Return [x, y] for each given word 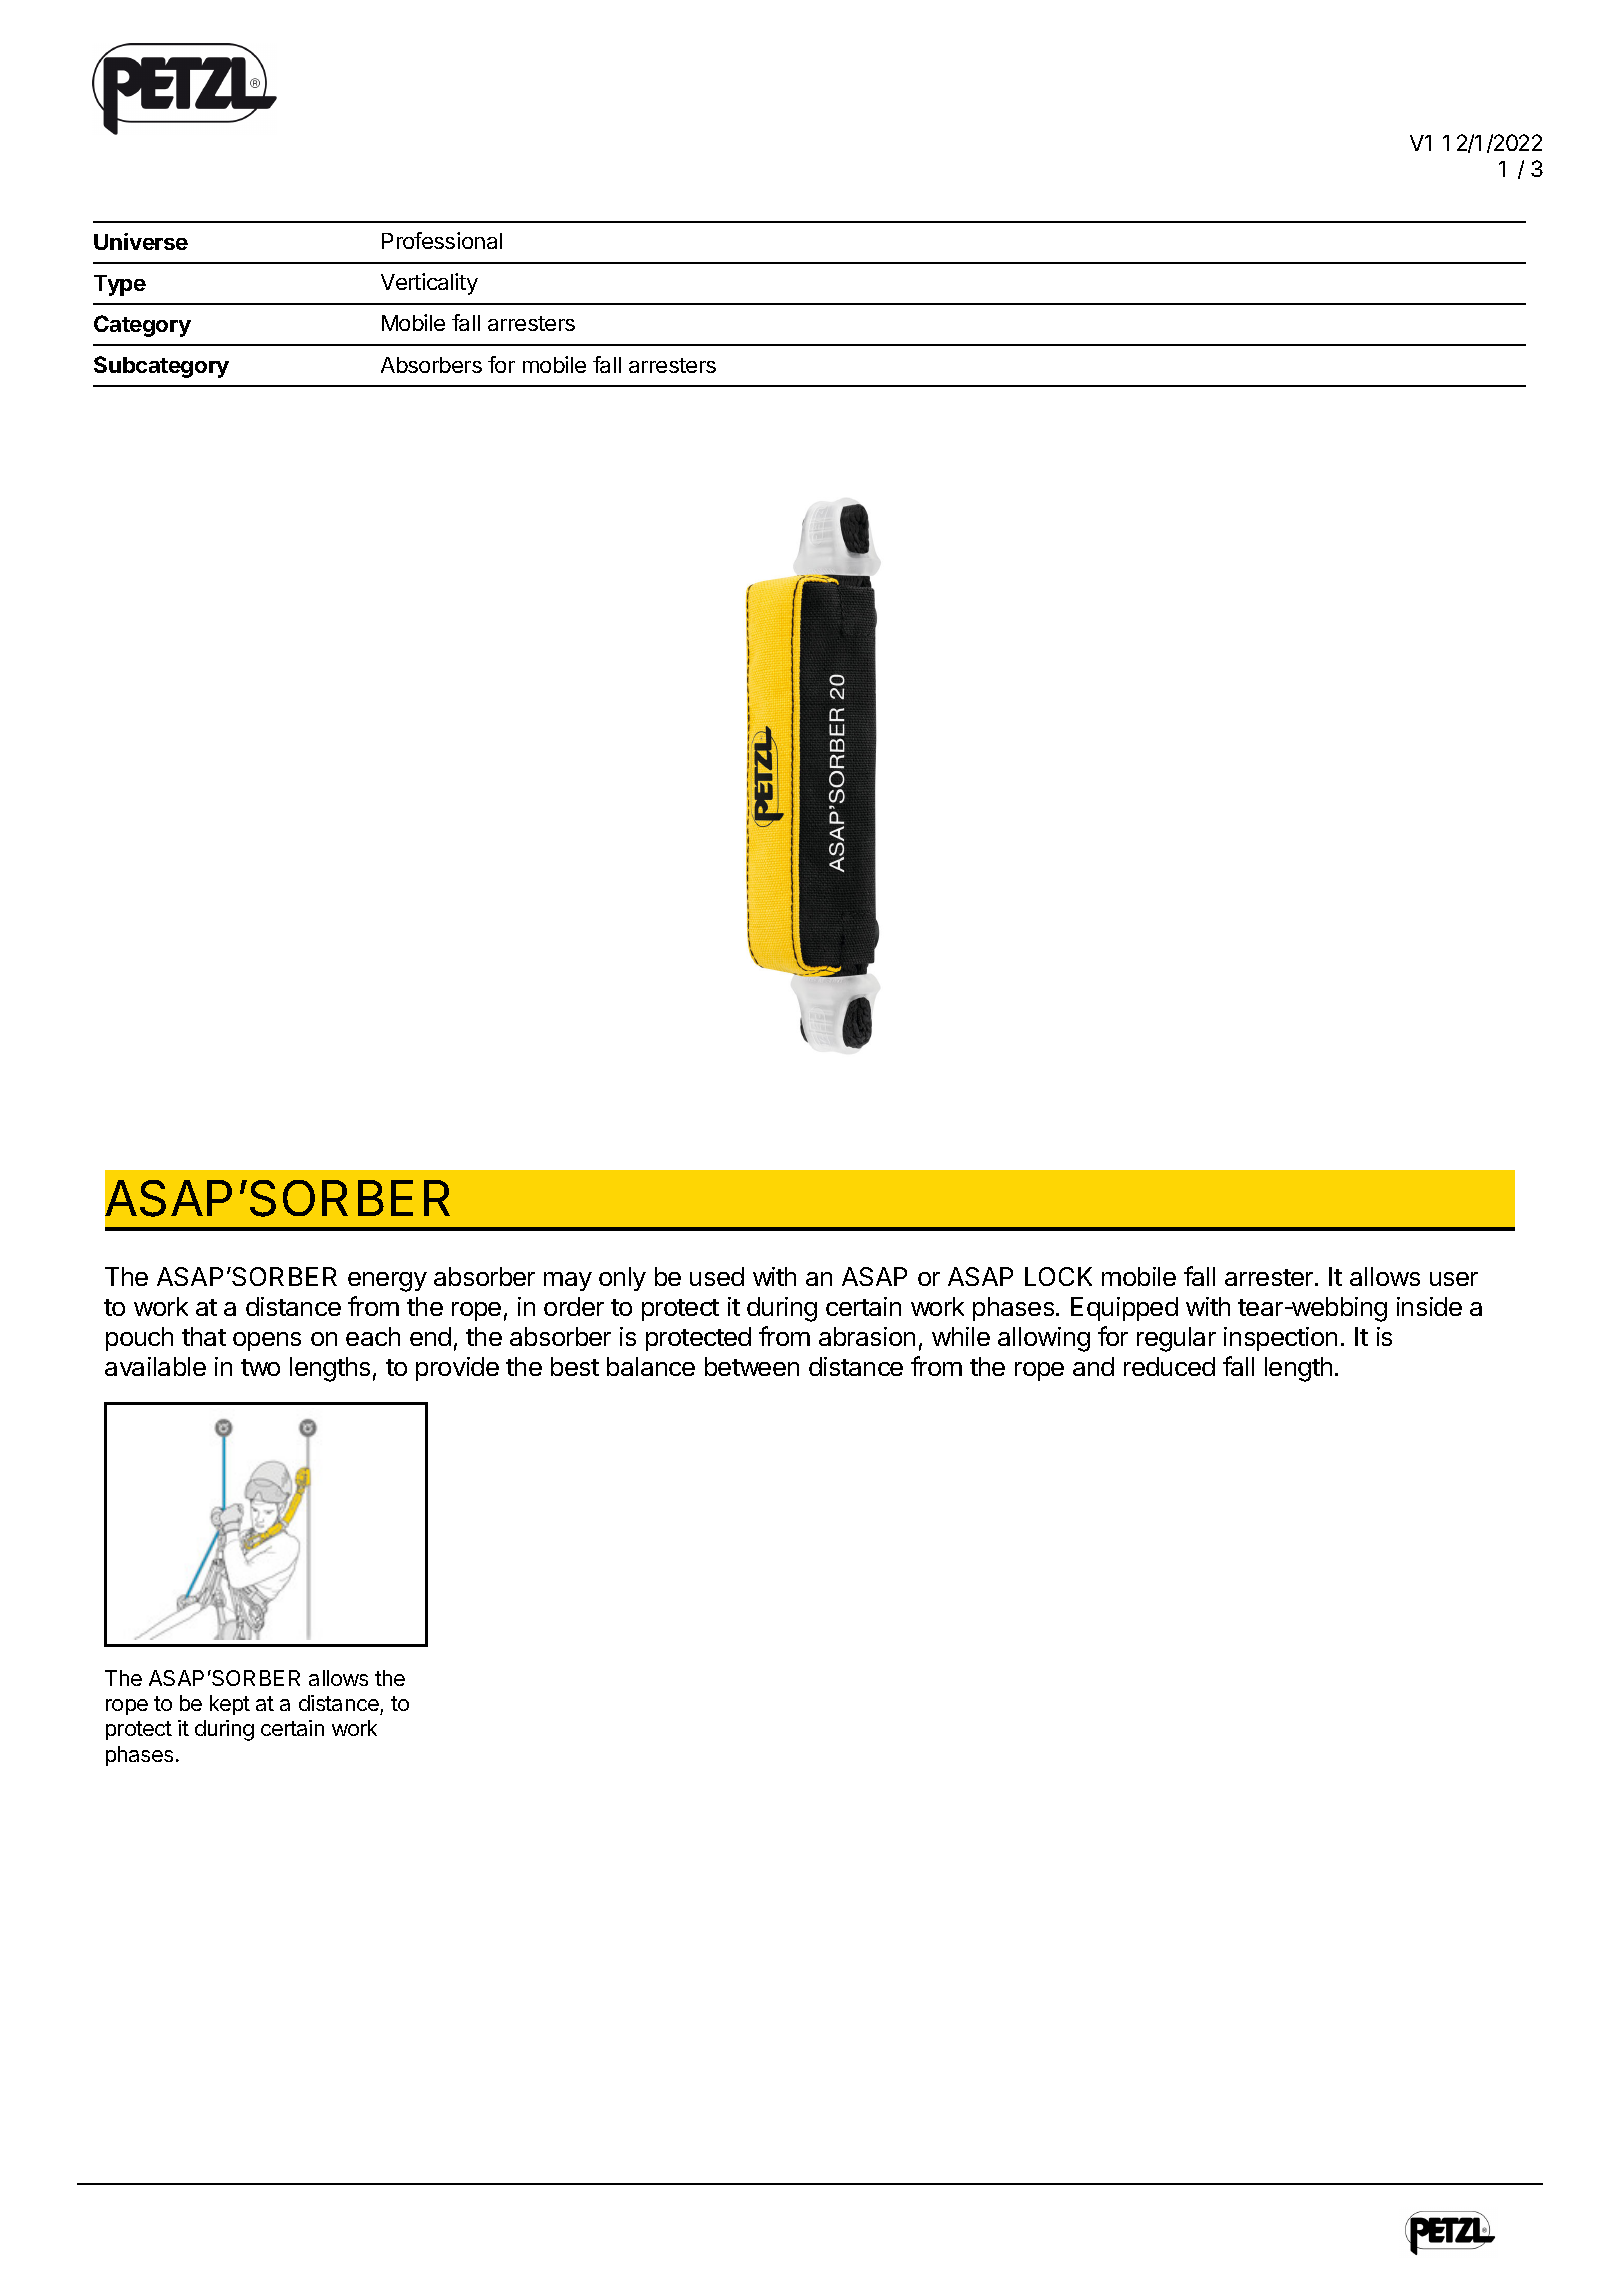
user [1454, 1279]
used [717, 1276]
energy [387, 1282]
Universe [141, 241]
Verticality [429, 284]
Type [120, 285]
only [622, 1279]
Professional [442, 240]
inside [1429, 1306]
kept [230, 1705]
